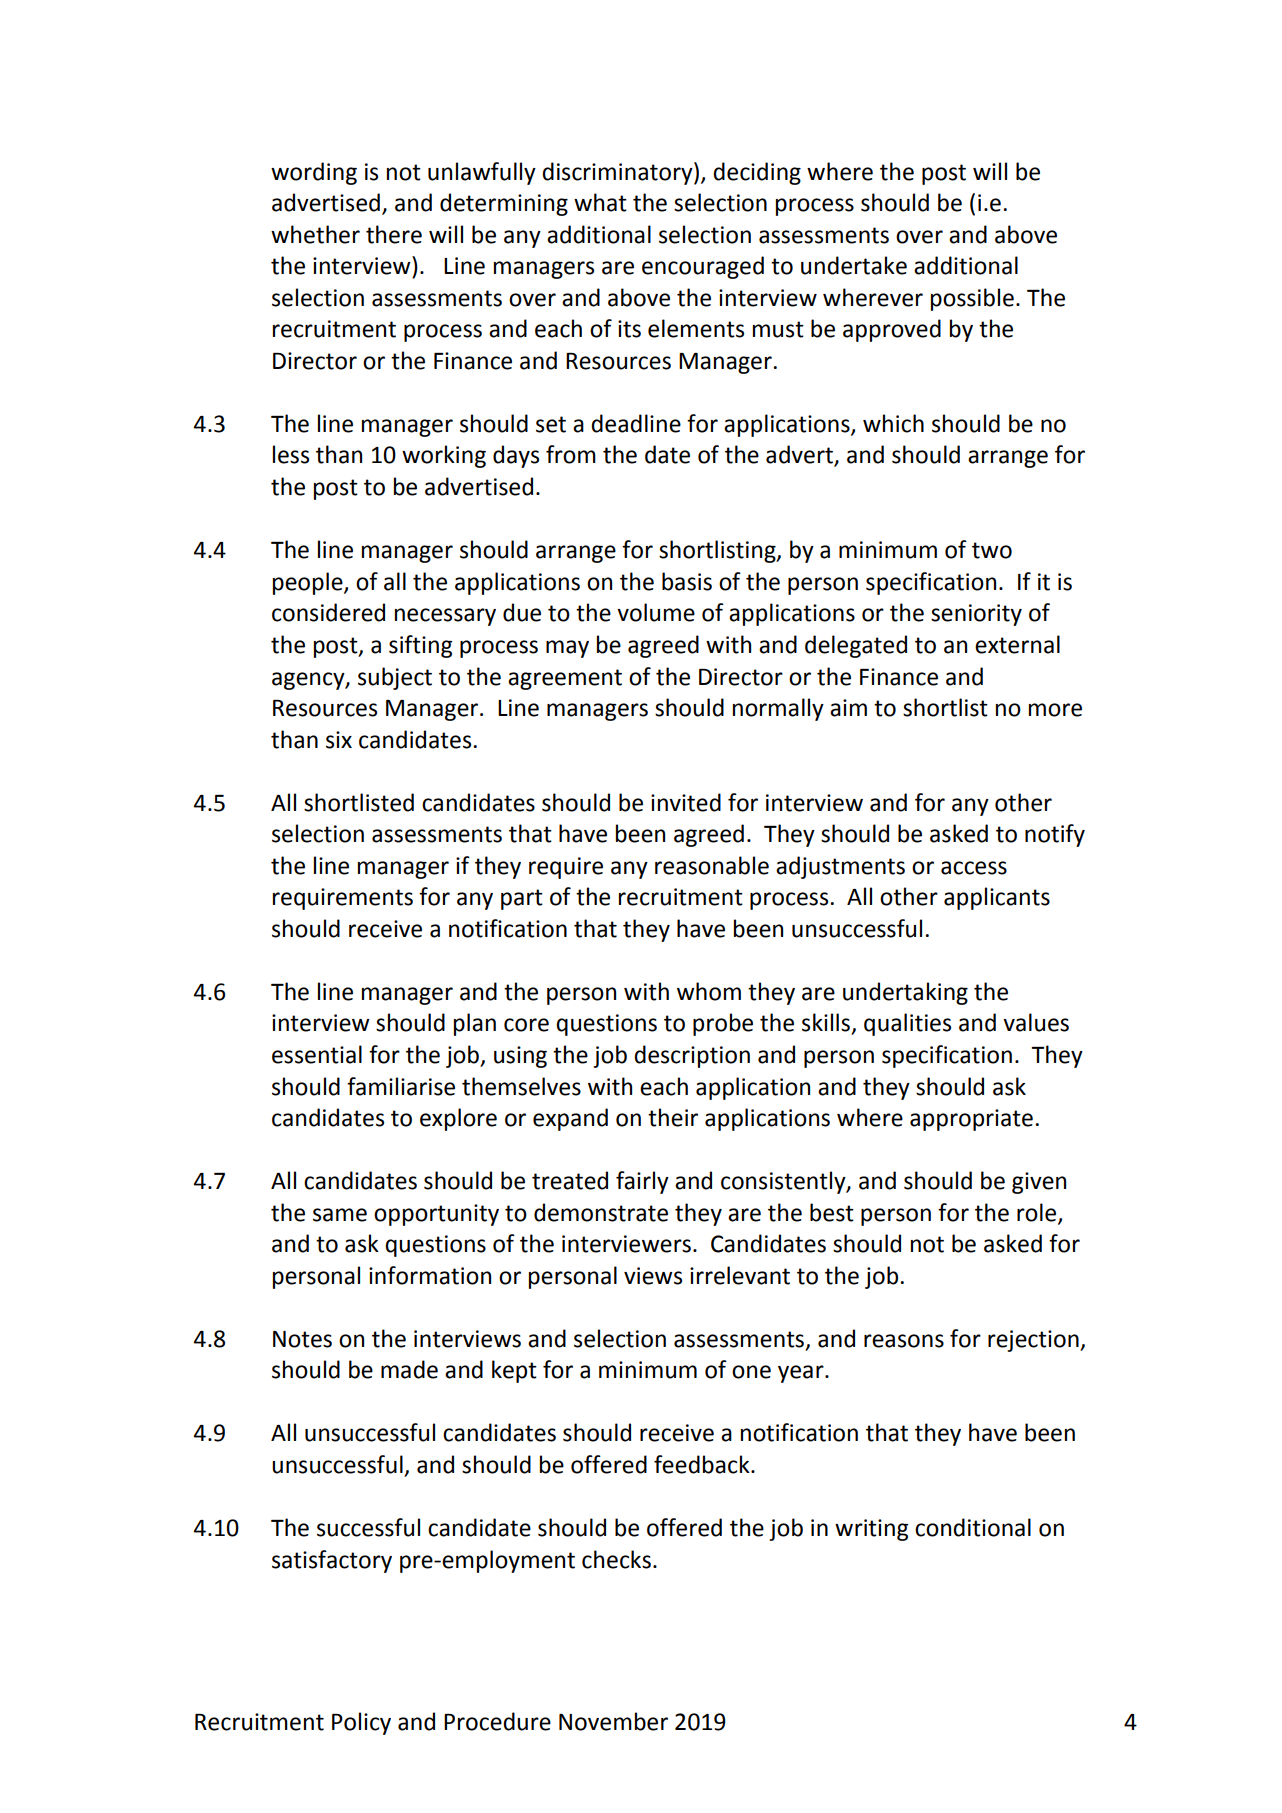 This screenshot has width=1282, height=1813. What do you see at coordinates (475, 1024) in the screenshot?
I see `plan` at bounding box center [475, 1024].
